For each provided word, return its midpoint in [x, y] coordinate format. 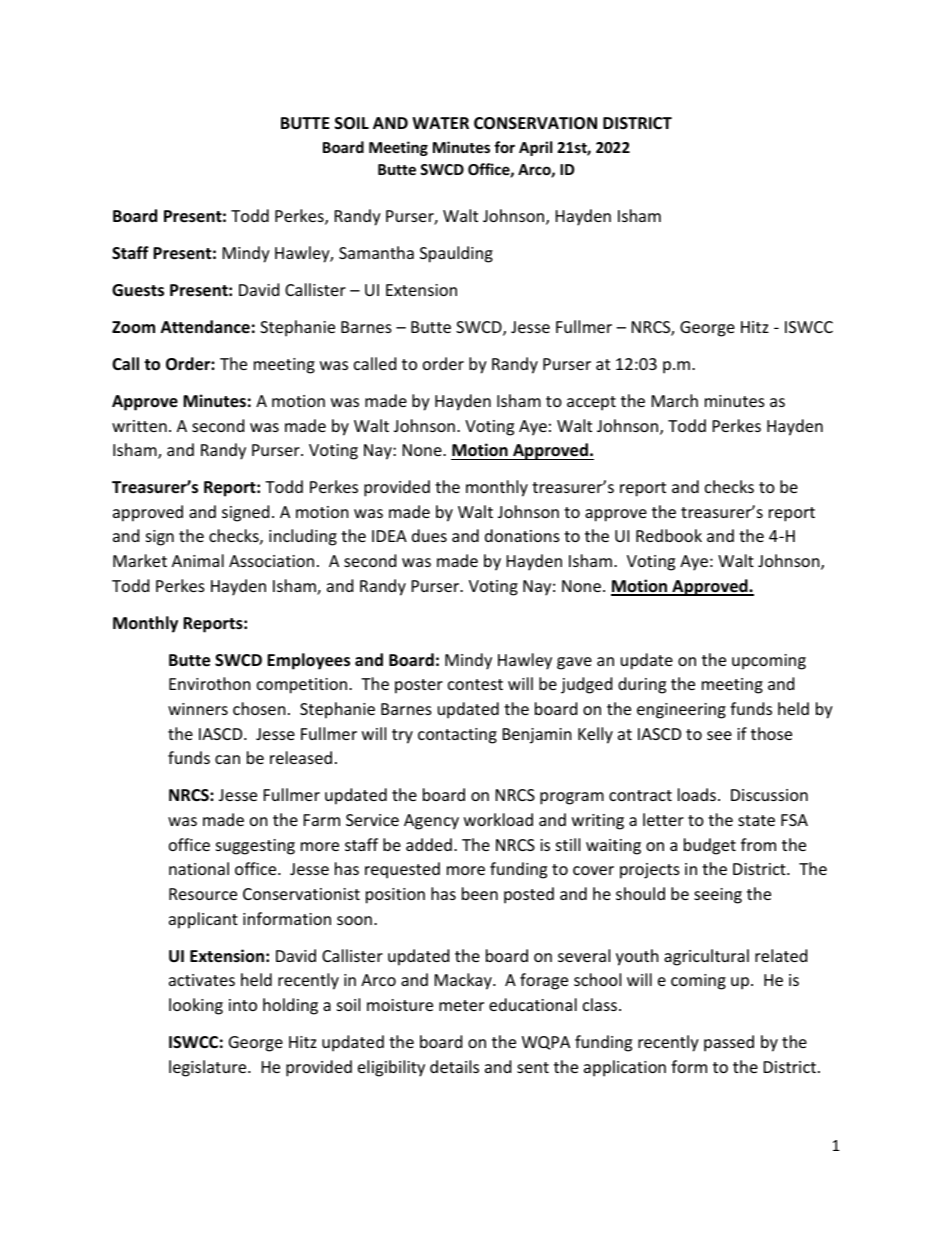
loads [698, 794]
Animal [198, 560]
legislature [209, 1068]
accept [591, 403]
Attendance [205, 327]
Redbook [669, 535]
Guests [138, 290]
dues [429, 535]
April [535, 148]
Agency [431, 822]
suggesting [255, 847]
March [675, 400]
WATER [440, 123]
